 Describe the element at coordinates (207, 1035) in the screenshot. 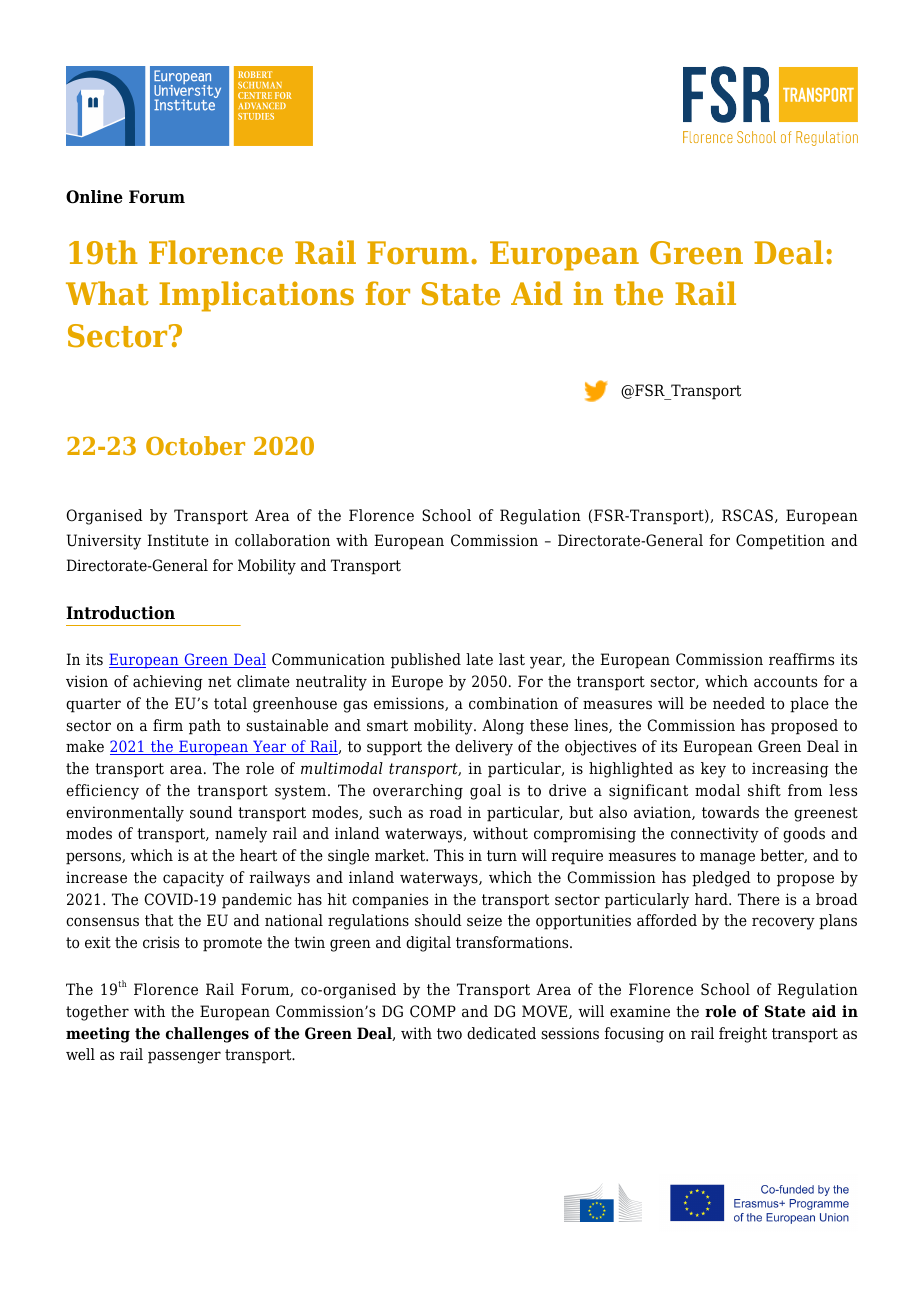

I see `challenges` at that location.
